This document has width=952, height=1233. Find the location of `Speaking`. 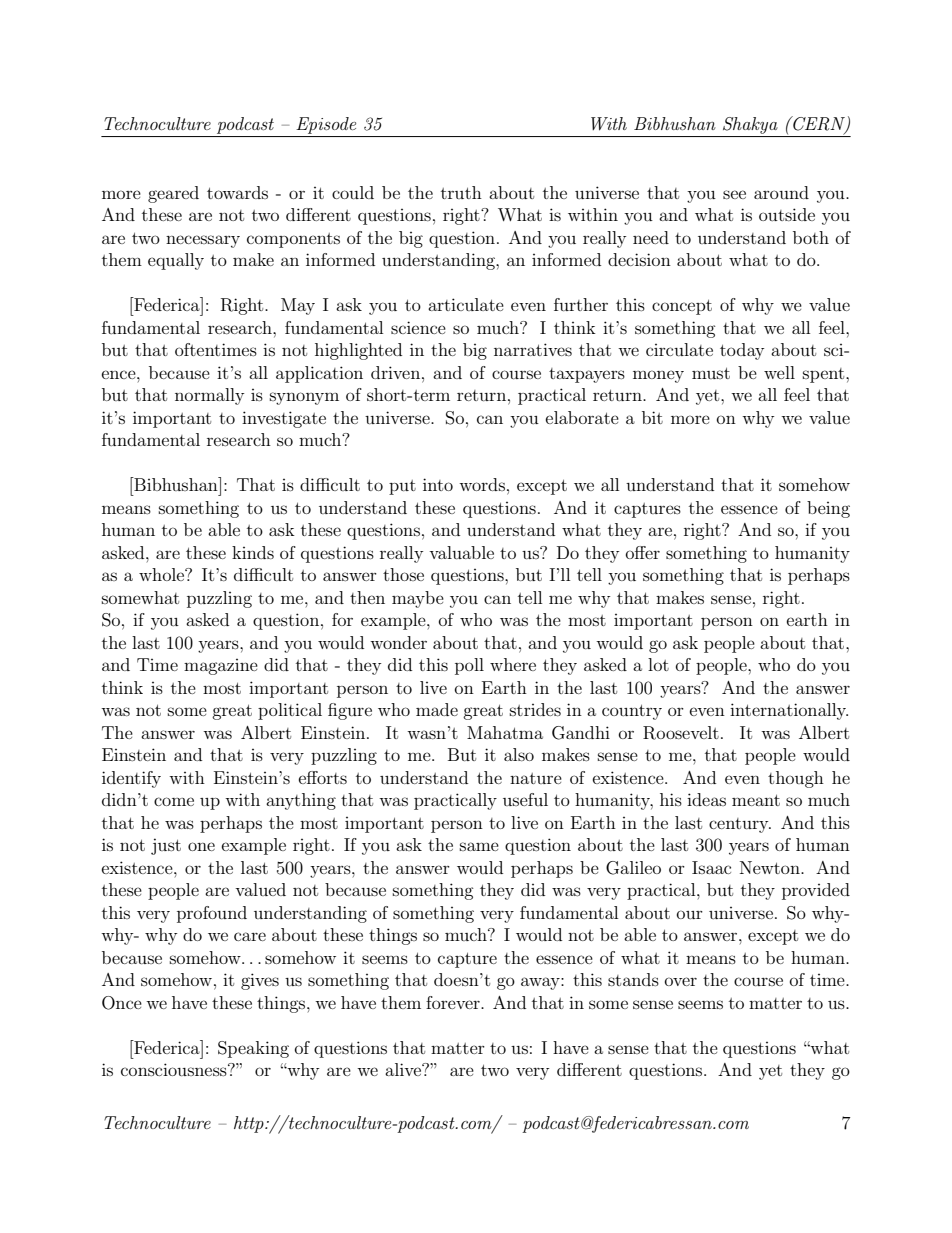

Speaking is located at coordinates (253, 1049).
